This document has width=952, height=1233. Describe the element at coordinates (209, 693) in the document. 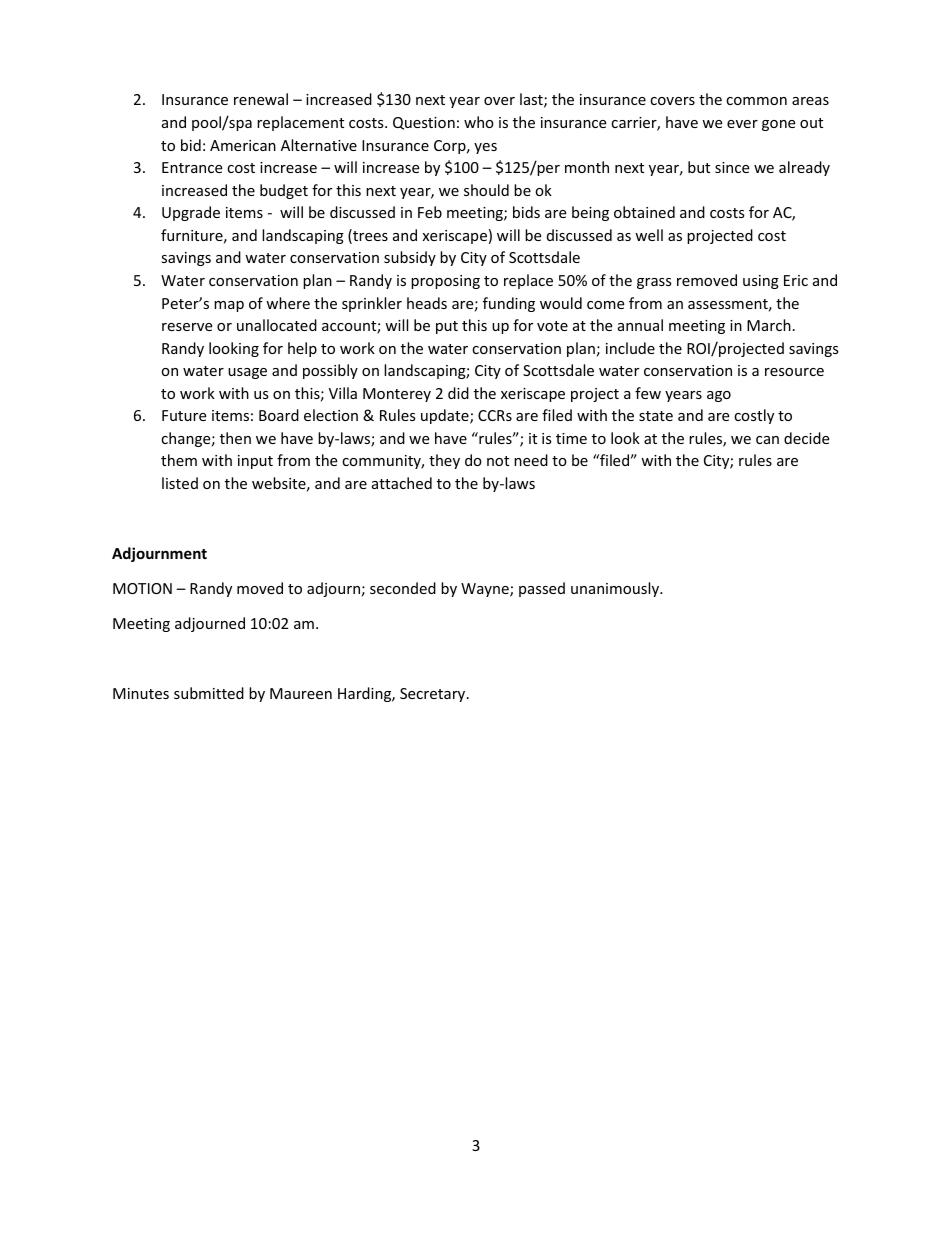

I see `submitted` at that location.
